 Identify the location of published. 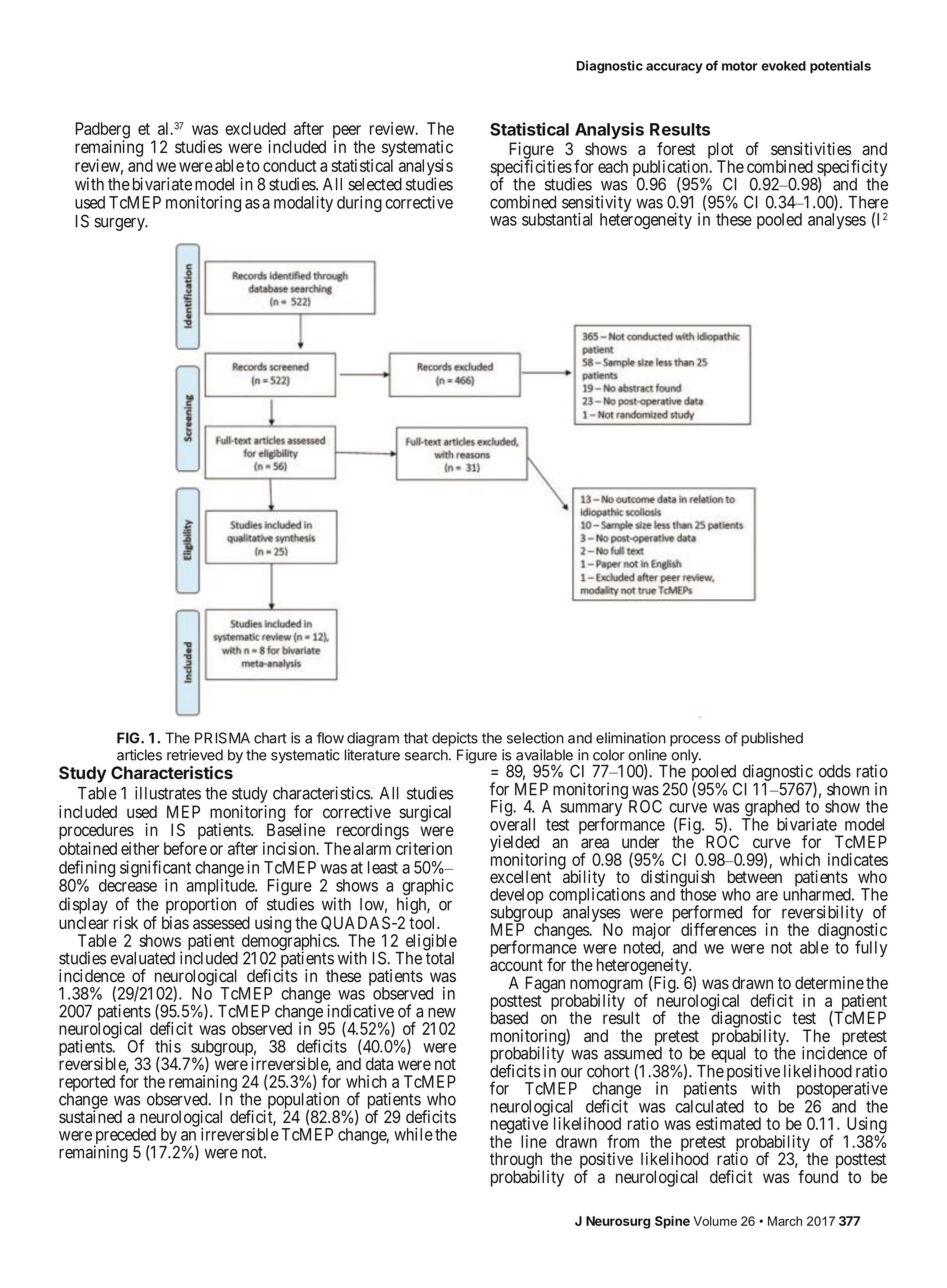
(772, 739).
